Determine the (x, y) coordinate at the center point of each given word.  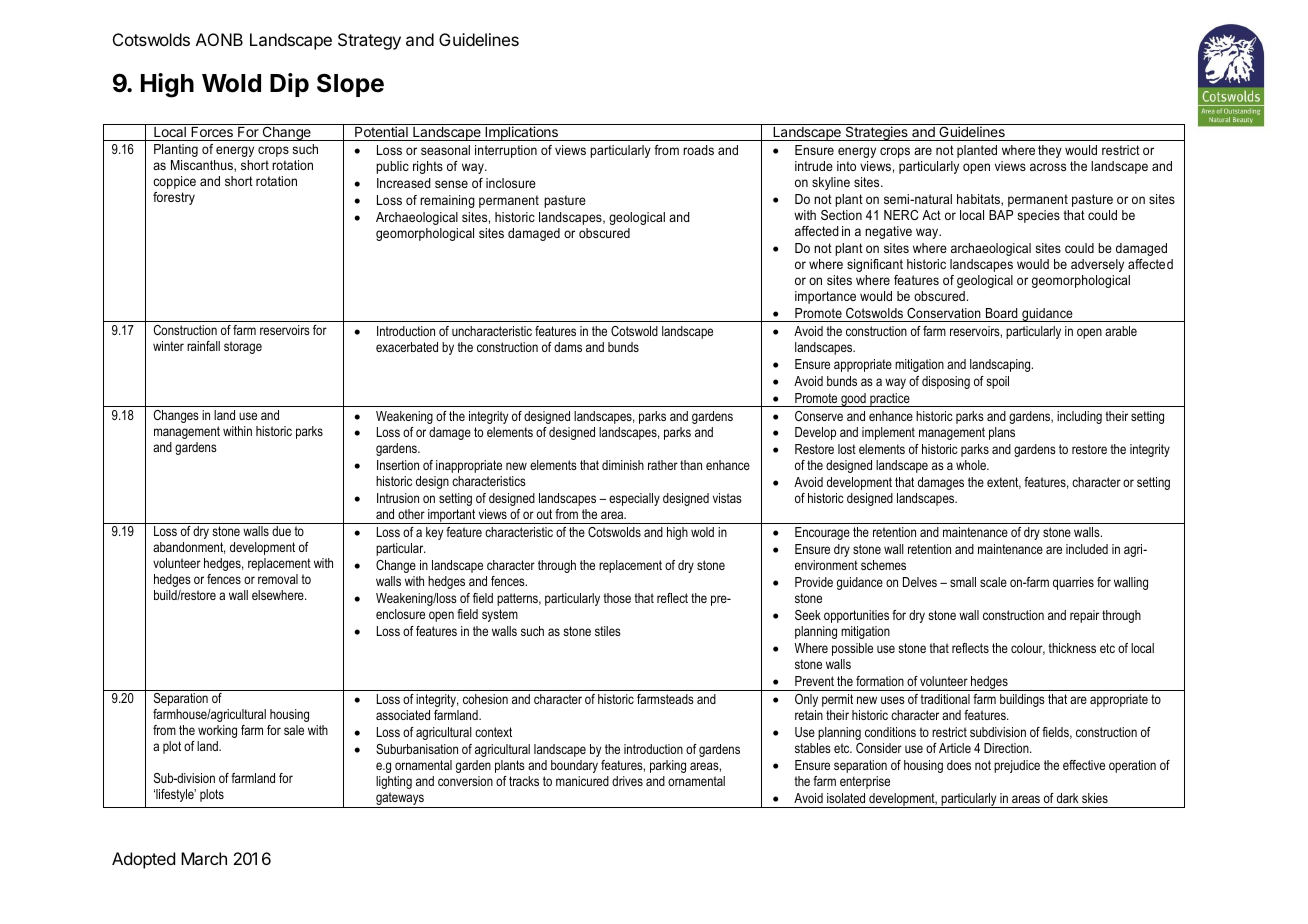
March (204, 858)
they (1050, 151)
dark (1067, 798)
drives (627, 781)
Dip (289, 85)
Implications (521, 133)
